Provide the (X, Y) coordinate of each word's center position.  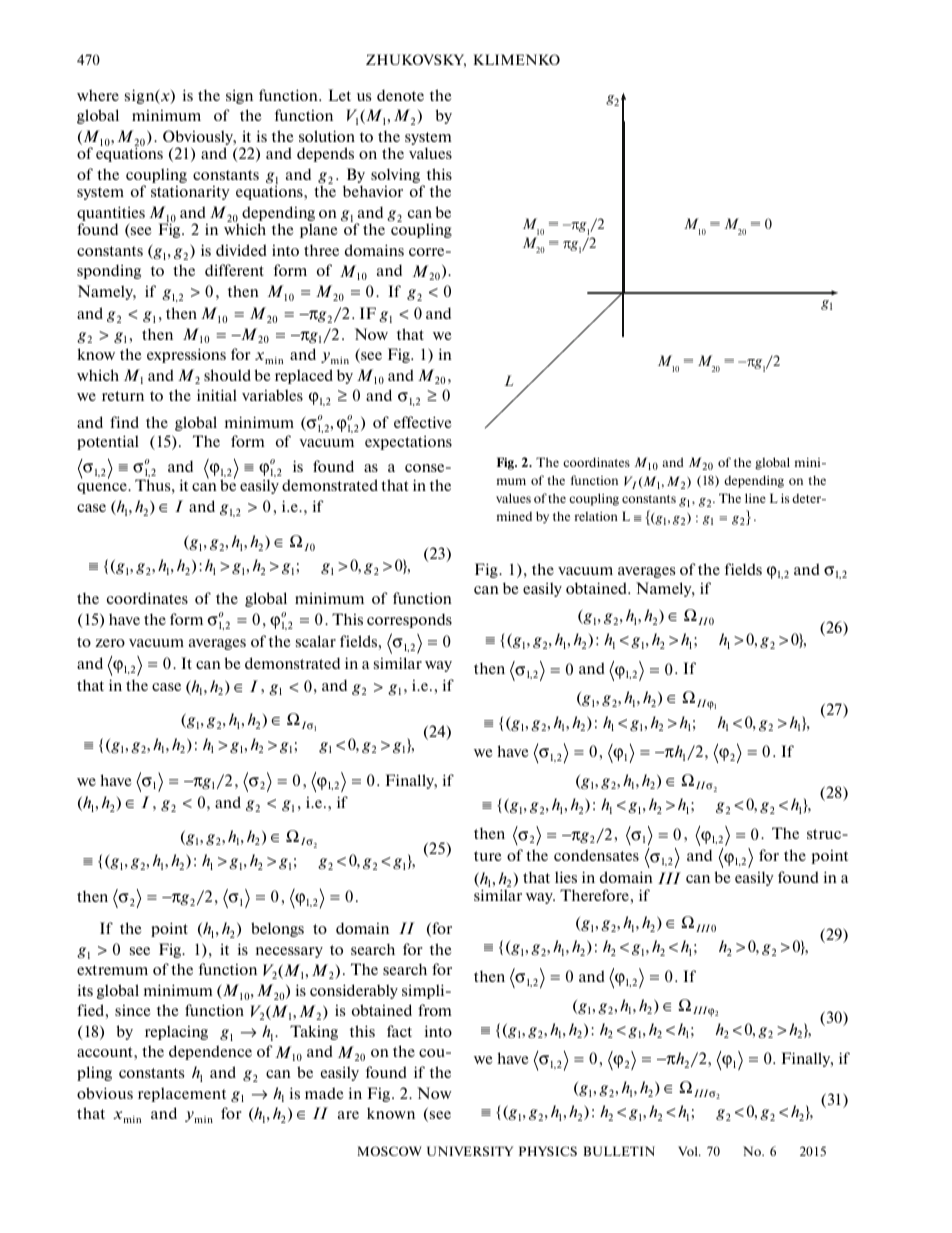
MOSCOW (389, 1151)
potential (108, 442)
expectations (408, 443)
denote (400, 95)
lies (566, 877)
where (98, 95)
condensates (596, 855)
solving (395, 175)
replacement (182, 1094)
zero (110, 643)
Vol (689, 1151)
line (755, 498)
